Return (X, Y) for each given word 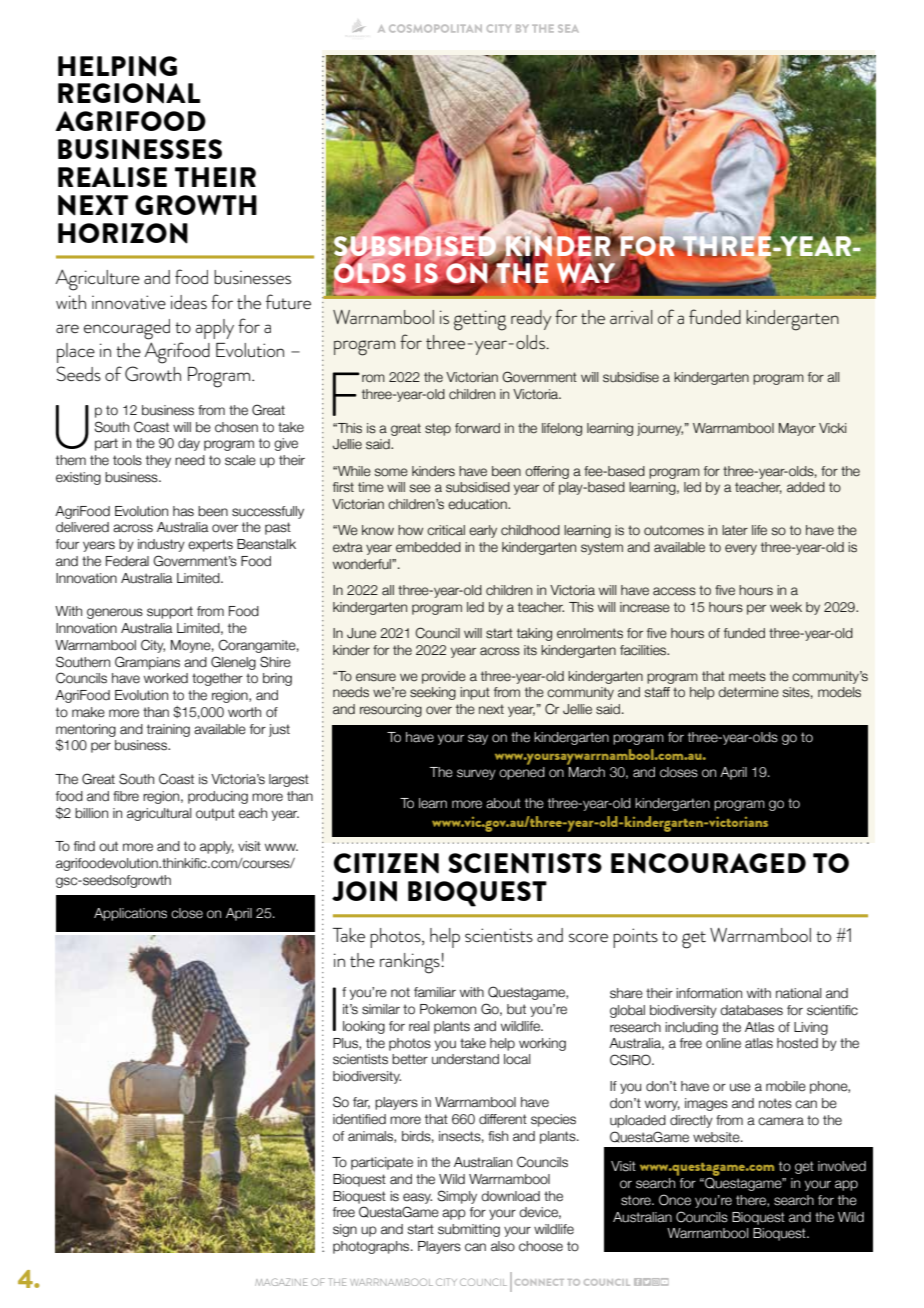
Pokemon (448, 1009)
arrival (631, 317)
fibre (126, 796)
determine (748, 692)
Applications (130, 914)
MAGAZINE (281, 1282)
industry (161, 545)
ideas (189, 302)
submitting (469, 1230)
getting (480, 320)
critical (446, 530)
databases (751, 1010)
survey (476, 774)
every (741, 549)
